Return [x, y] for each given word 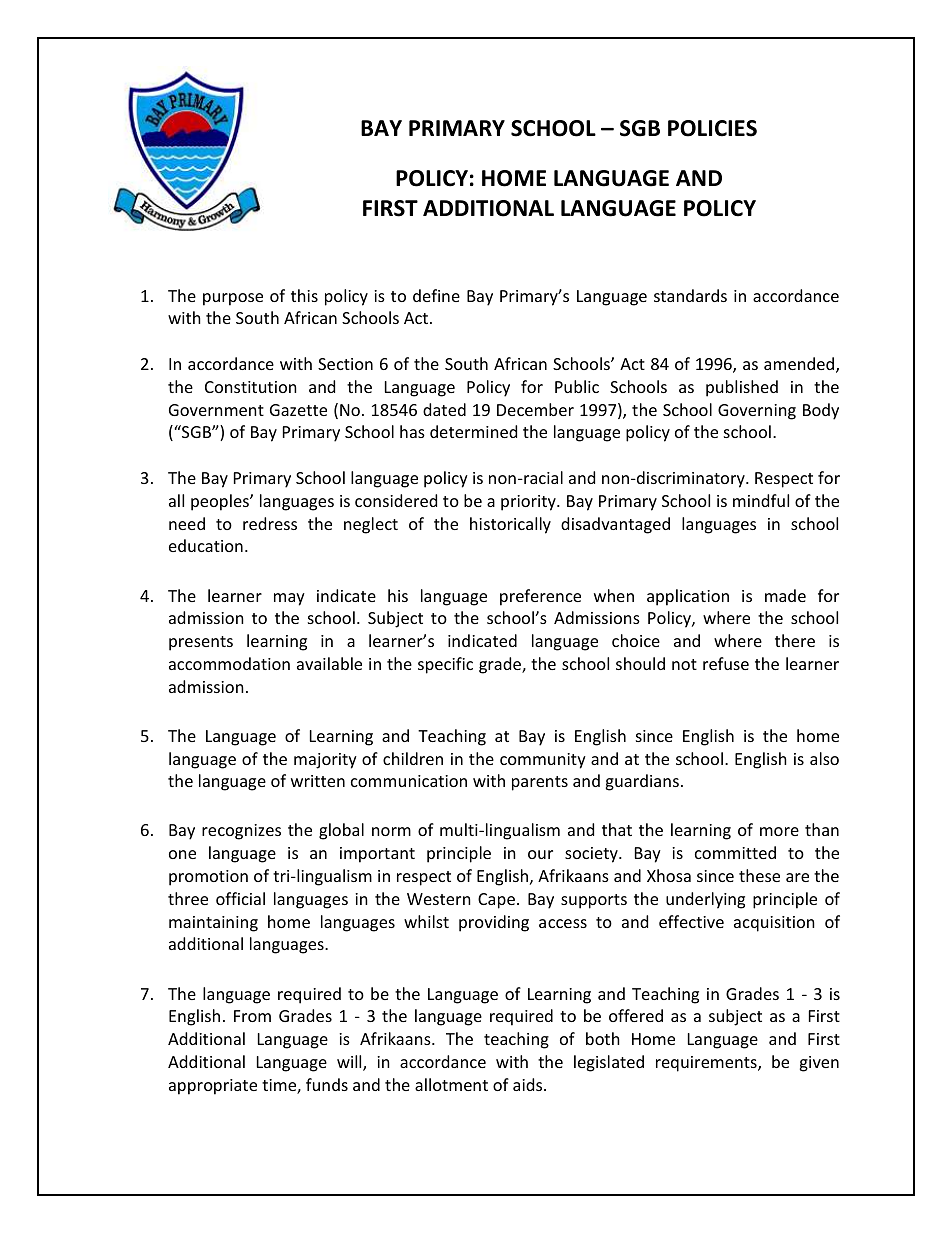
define [436, 295]
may [289, 599]
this [304, 295]
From [252, 1016]
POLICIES [712, 128]
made [785, 595]
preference [540, 597]
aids [529, 1084]
